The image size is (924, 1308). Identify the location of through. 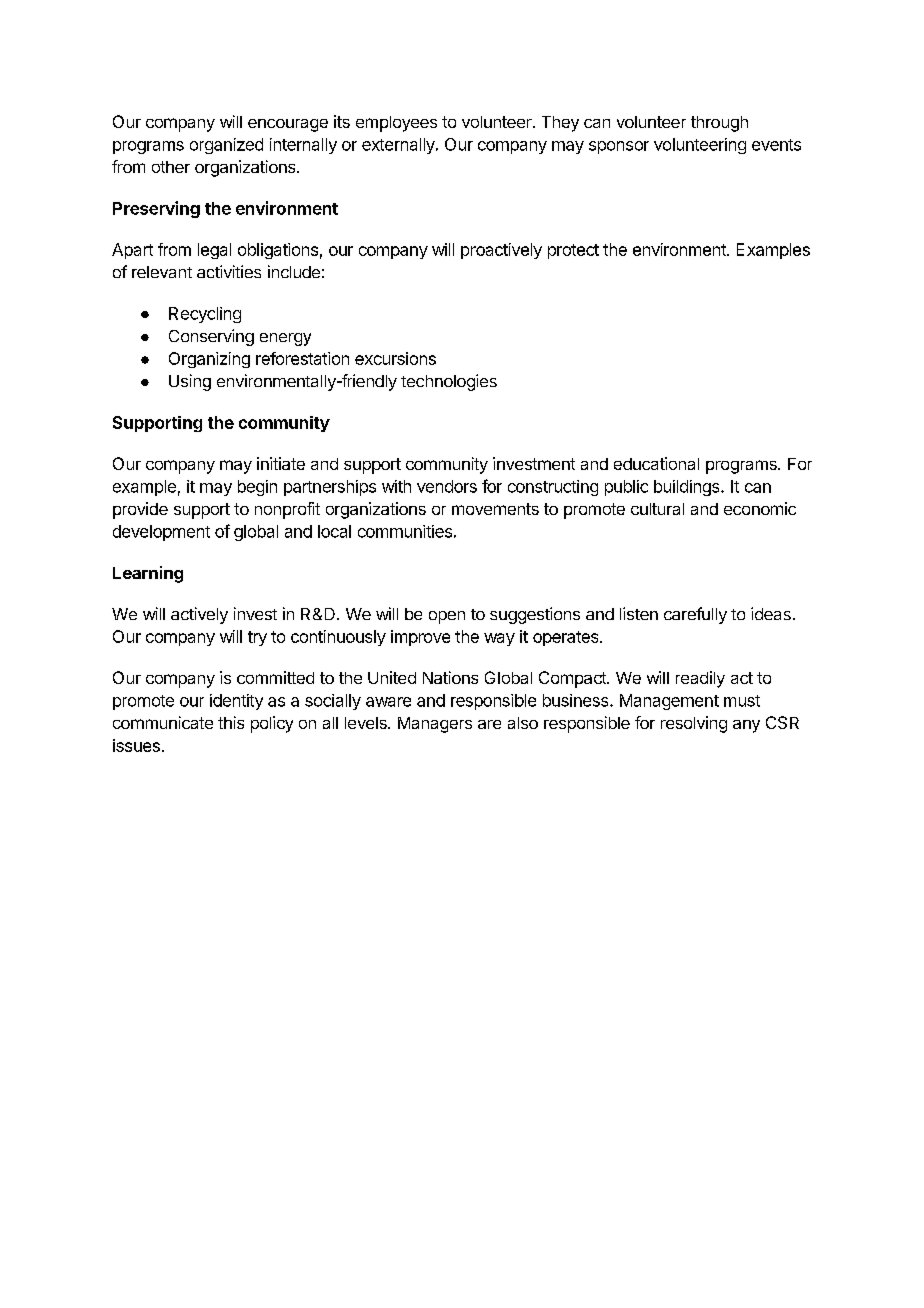
(719, 124).
